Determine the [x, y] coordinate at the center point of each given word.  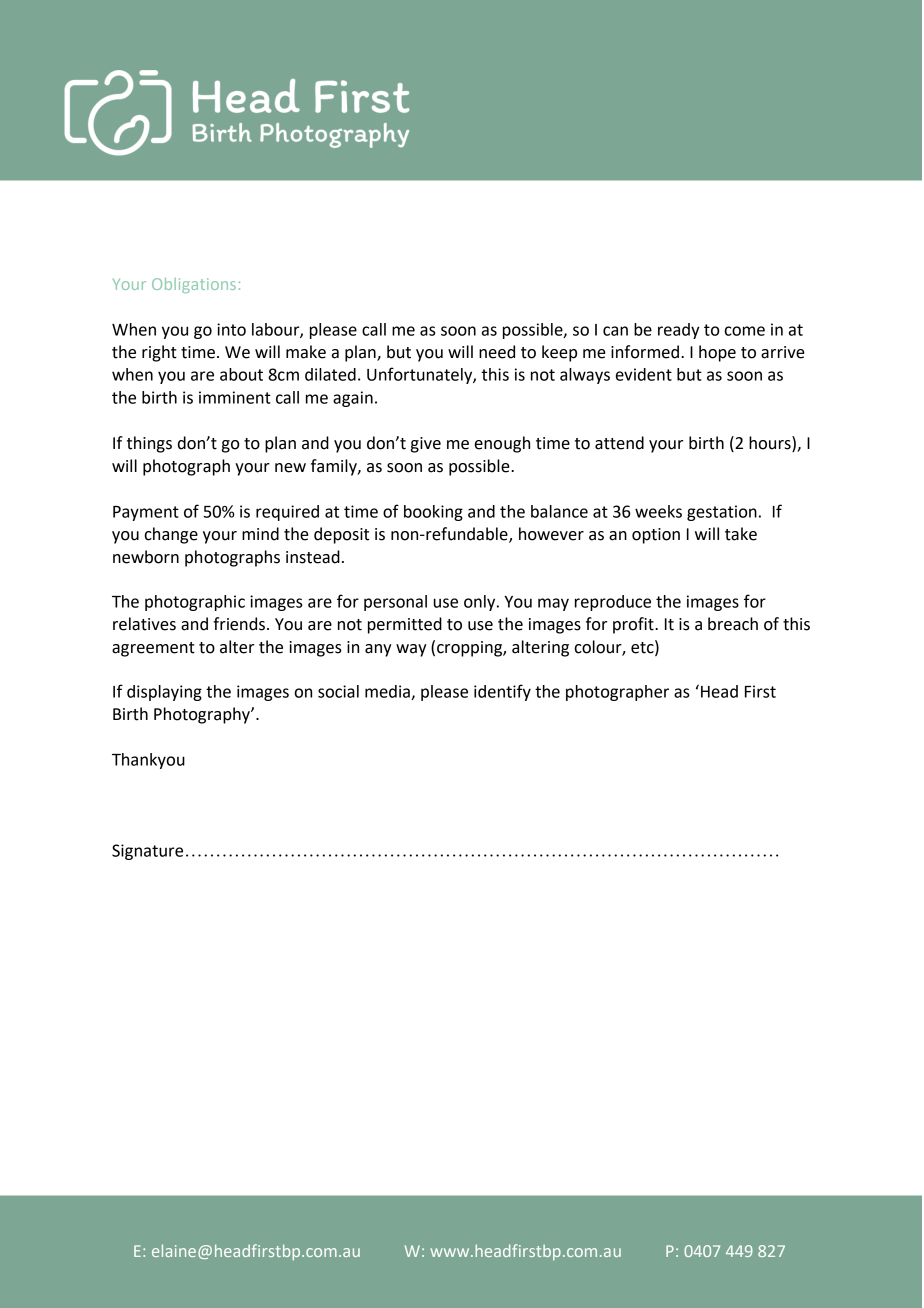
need [497, 352]
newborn [146, 557]
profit [634, 625]
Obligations [194, 285]
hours [771, 444]
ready [678, 331]
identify [502, 692]
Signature [147, 852]
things [149, 444]
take [741, 534]
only [481, 603]
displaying [164, 693]
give [426, 445]
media [388, 692]
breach [733, 624]
